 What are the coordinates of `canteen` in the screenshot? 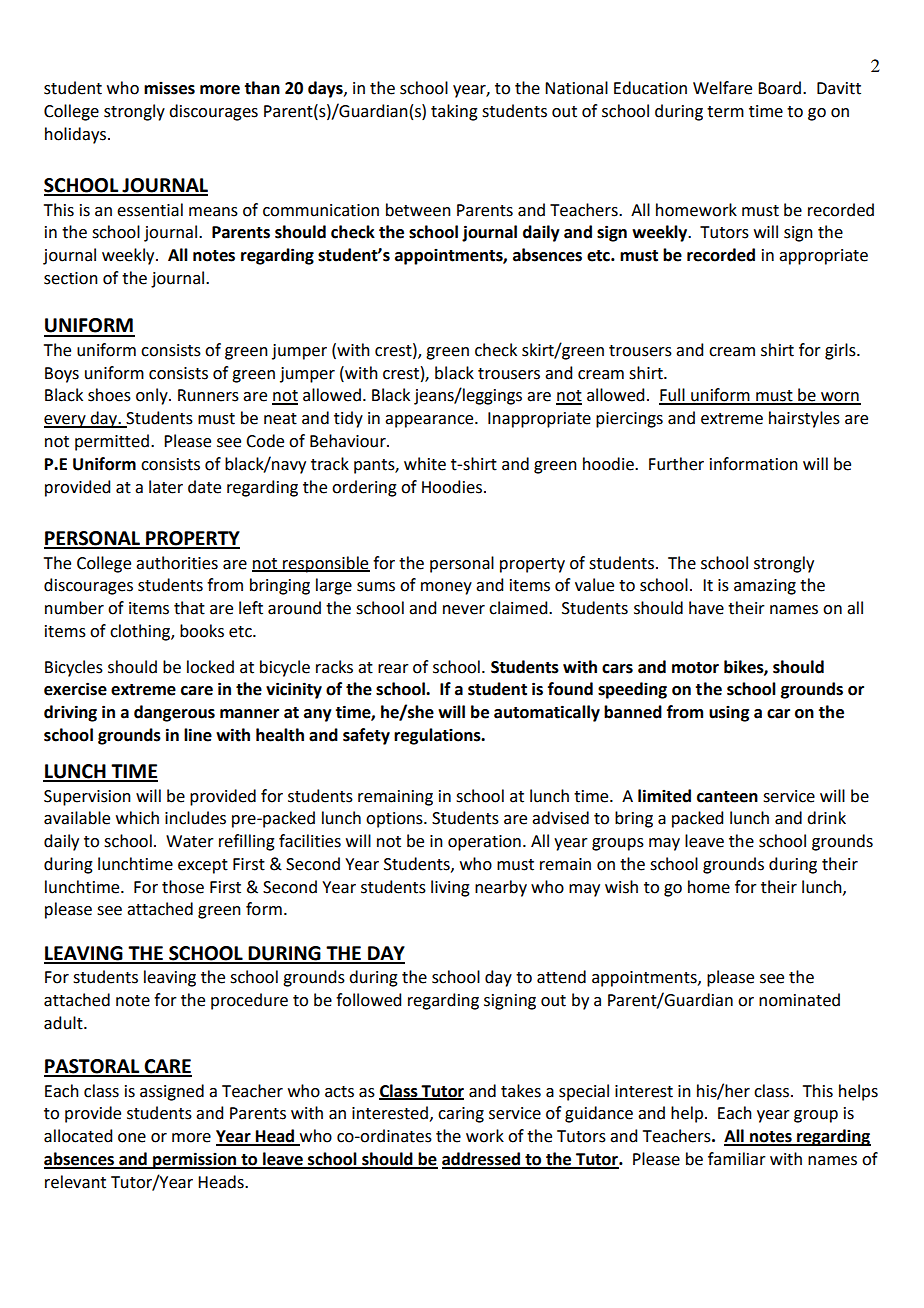 It's located at (727, 797).
